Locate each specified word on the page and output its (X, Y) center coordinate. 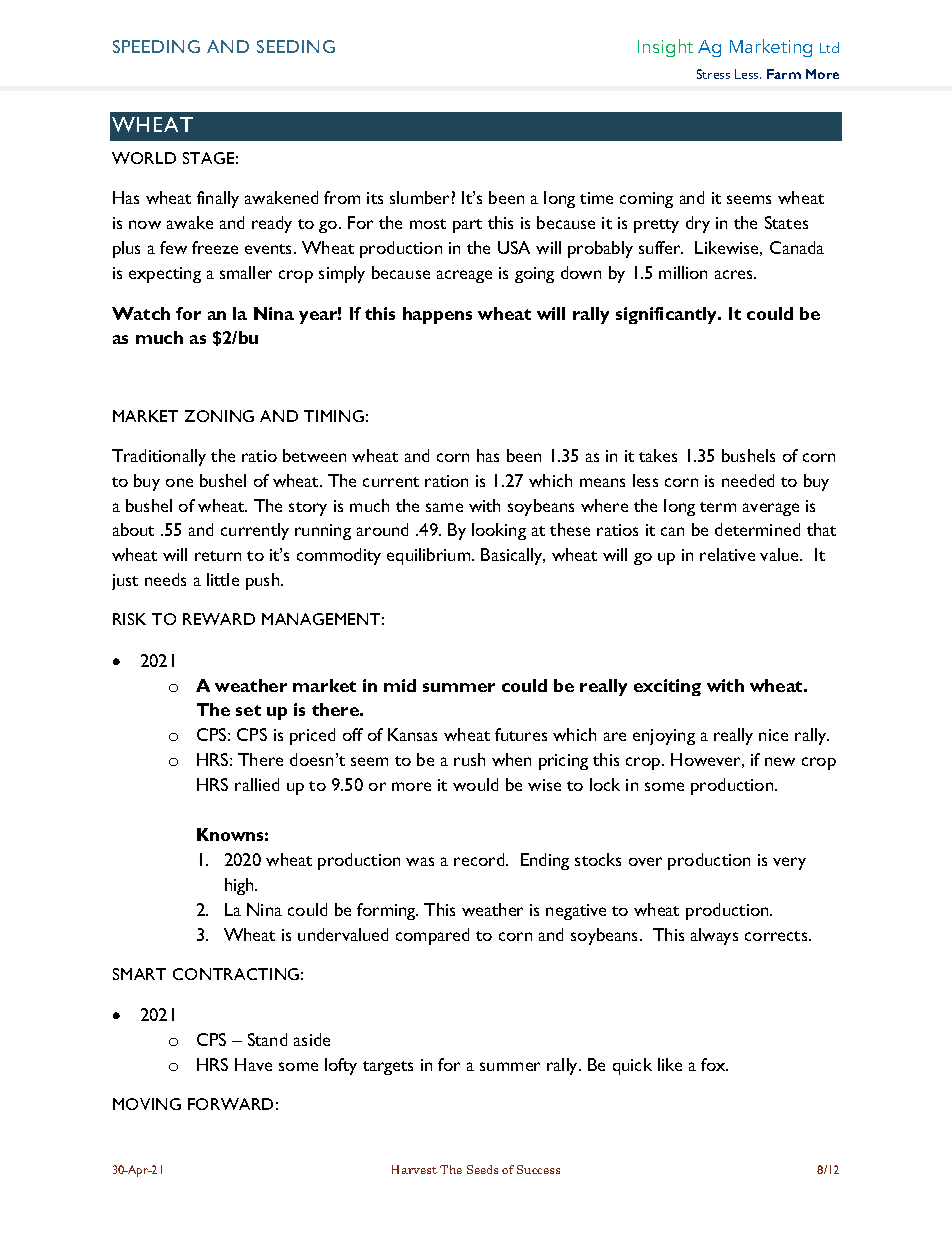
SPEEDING (156, 46)
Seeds (482, 1169)
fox (714, 1064)
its (375, 198)
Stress (713, 74)
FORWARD (230, 1104)
